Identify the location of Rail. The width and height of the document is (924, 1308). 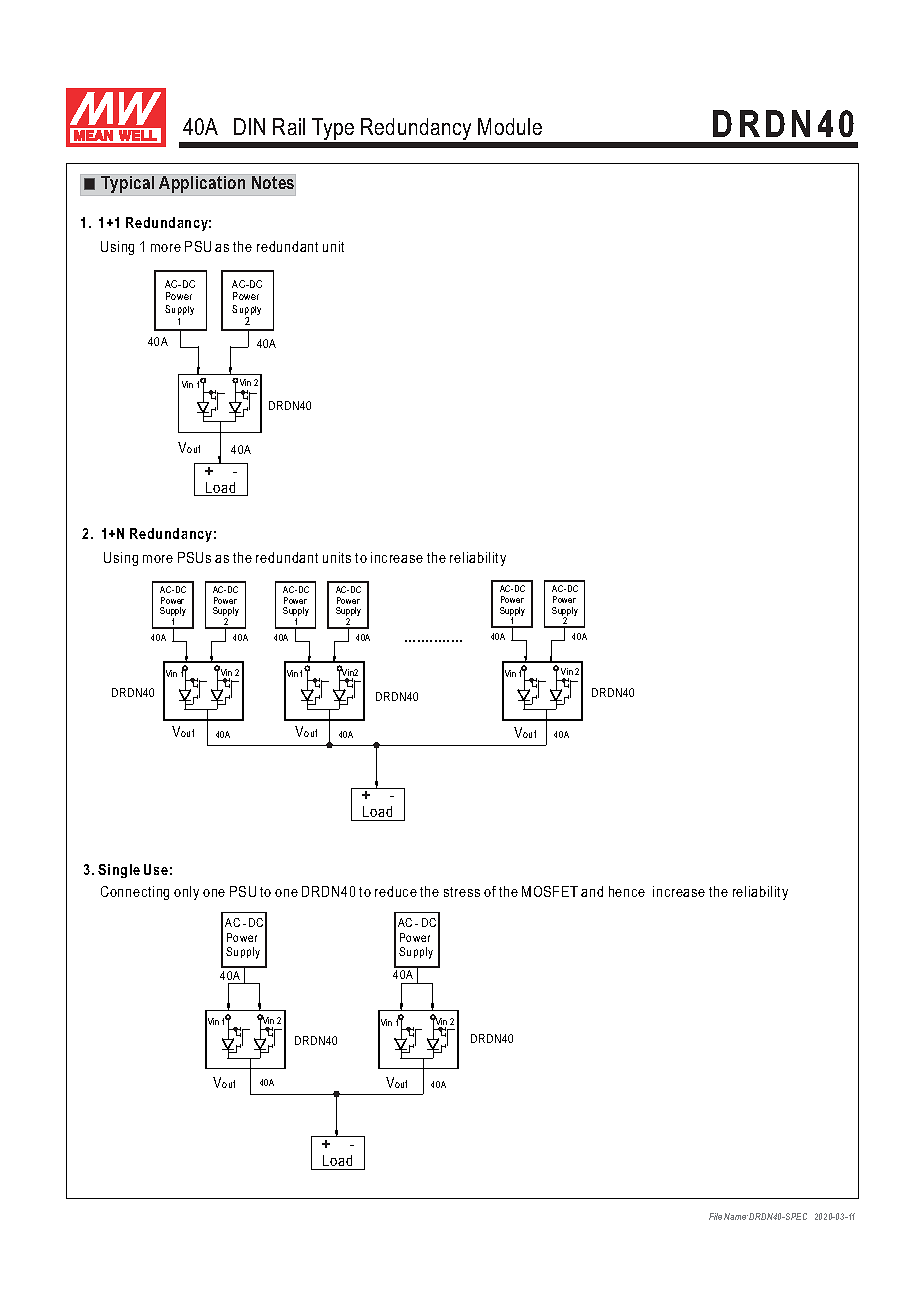
(289, 126).
